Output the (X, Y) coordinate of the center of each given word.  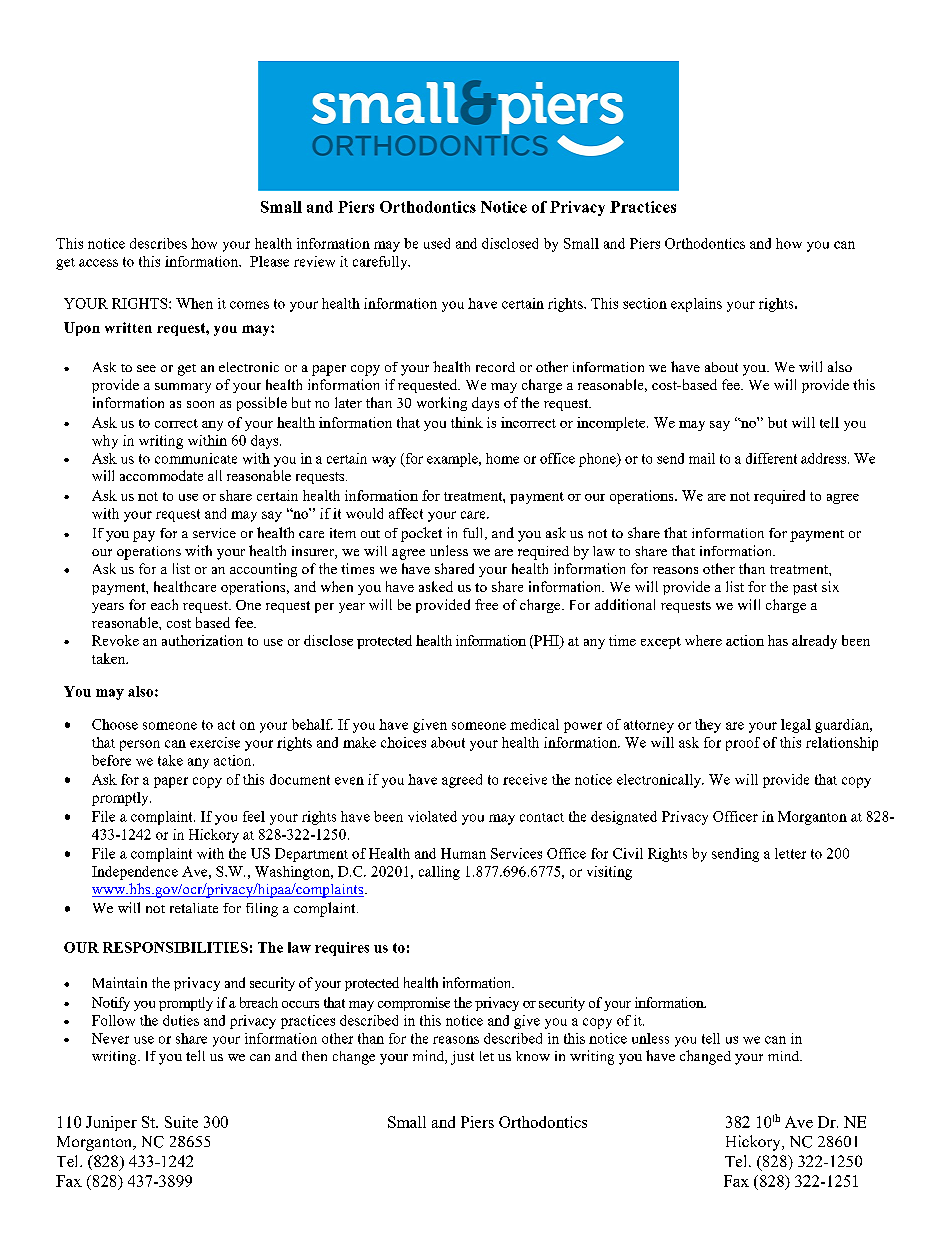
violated (432, 816)
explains (696, 305)
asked (436, 586)
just (462, 1058)
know (533, 1056)
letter (790, 853)
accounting (263, 570)
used (437, 243)
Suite (181, 1122)
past (805, 589)
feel (254, 816)
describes (158, 243)
